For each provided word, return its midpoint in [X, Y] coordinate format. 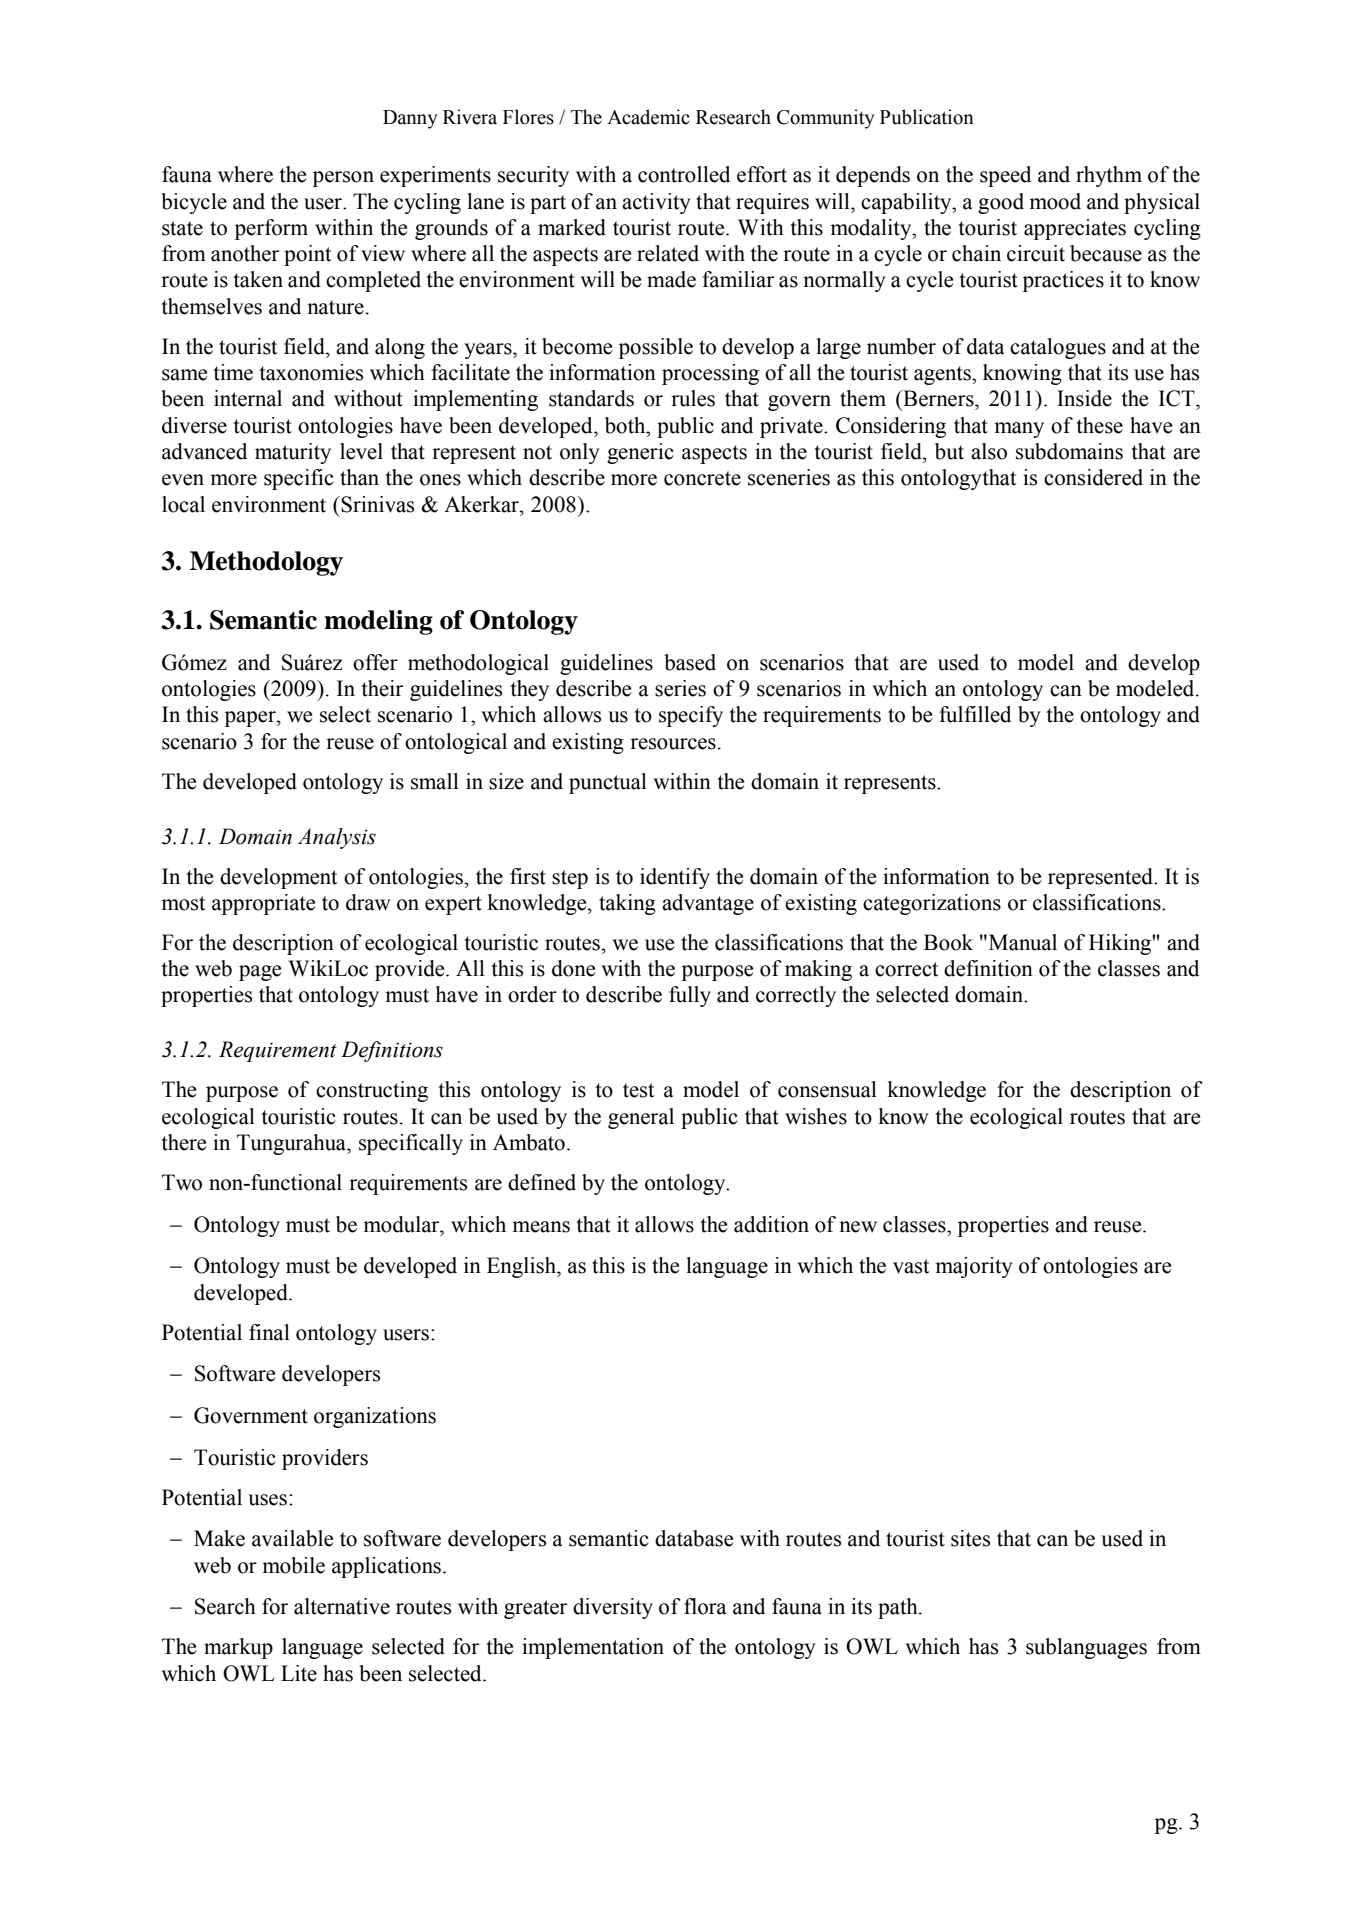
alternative [342, 1606]
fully [690, 996]
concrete [702, 478]
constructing [372, 1091]
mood [1055, 201]
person [343, 179]
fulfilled [975, 714]
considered [1093, 477]
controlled [684, 174]
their [382, 688]
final [269, 1332]
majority [974, 1267]
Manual [1021, 942]
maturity [293, 453]
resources [673, 744]
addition [771, 1224]
